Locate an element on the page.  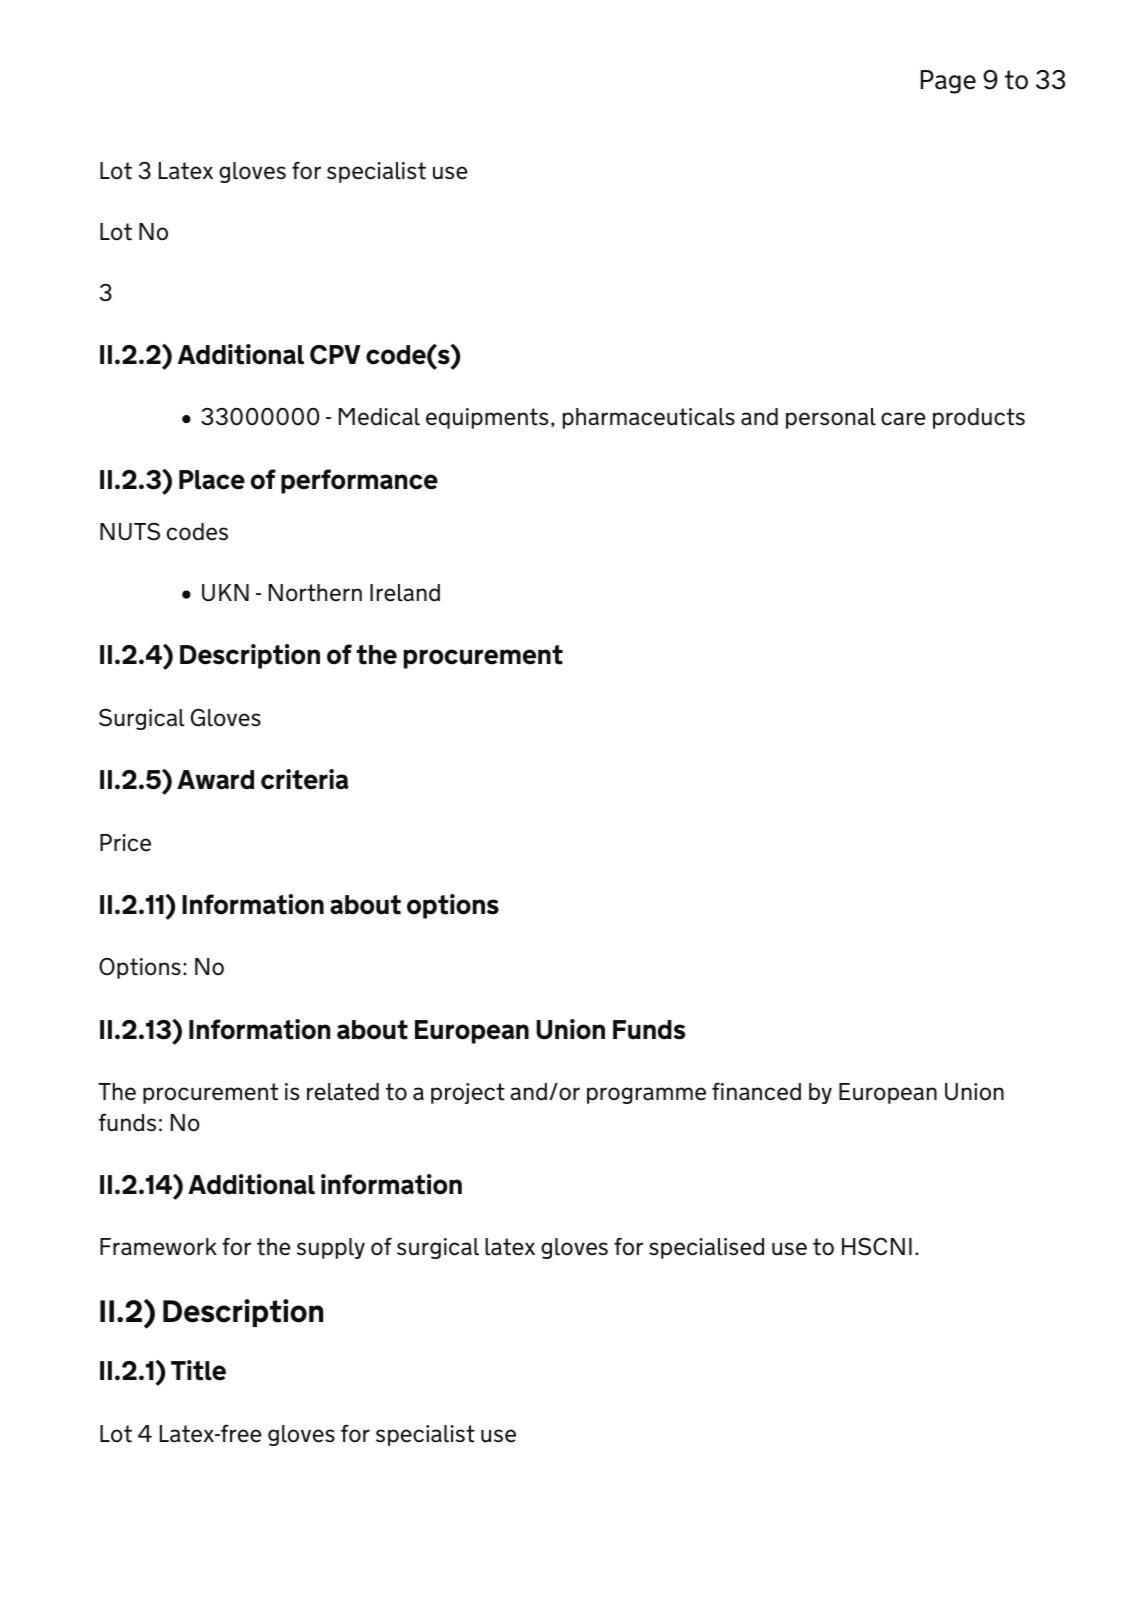
Price is located at coordinates (125, 843).
